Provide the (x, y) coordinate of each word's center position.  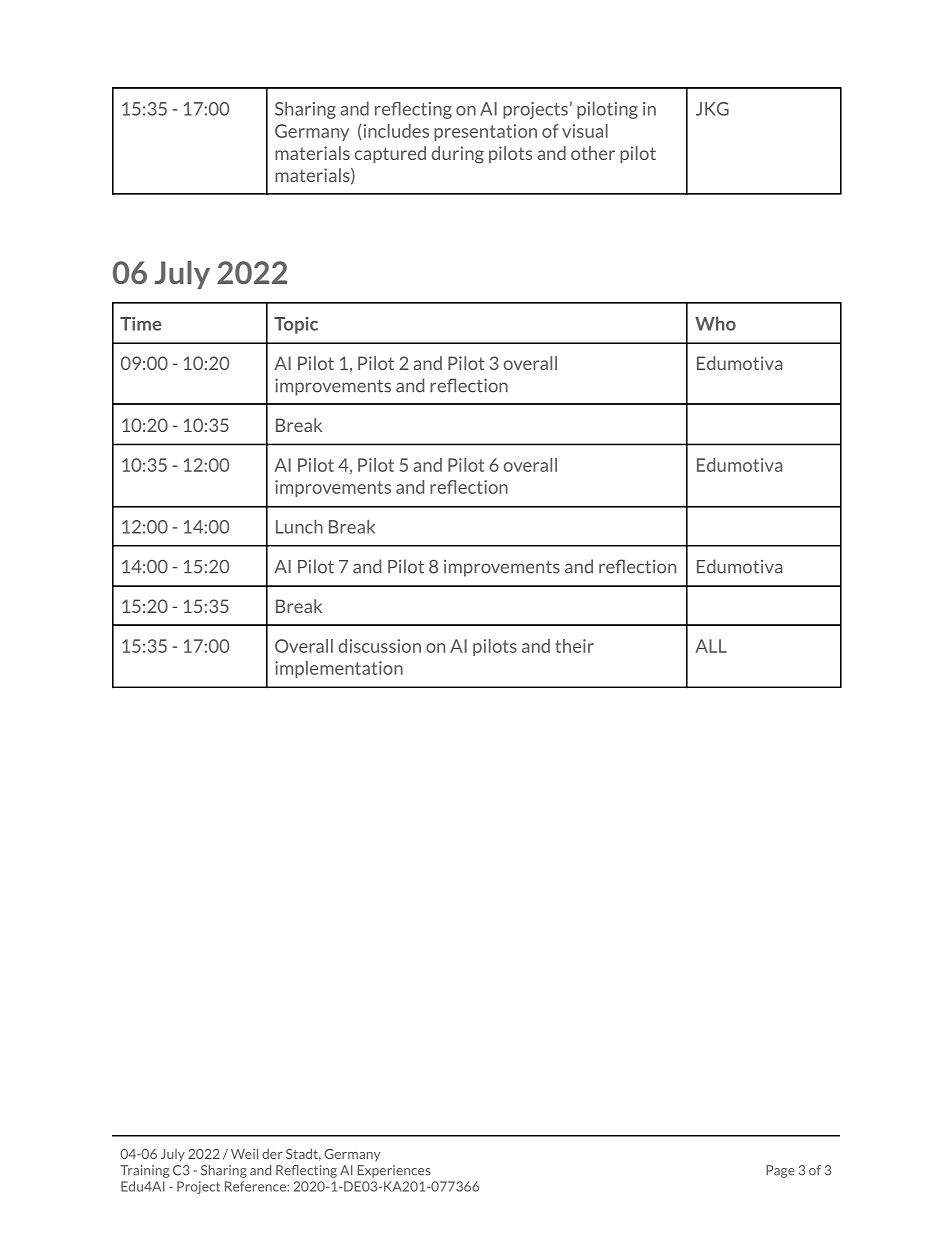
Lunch (299, 527)
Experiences (394, 1171)
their (574, 646)
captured (390, 154)
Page (780, 1171)
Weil (244, 1153)
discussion (379, 646)
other (593, 153)
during (457, 155)
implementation (339, 669)
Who (715, 323)
